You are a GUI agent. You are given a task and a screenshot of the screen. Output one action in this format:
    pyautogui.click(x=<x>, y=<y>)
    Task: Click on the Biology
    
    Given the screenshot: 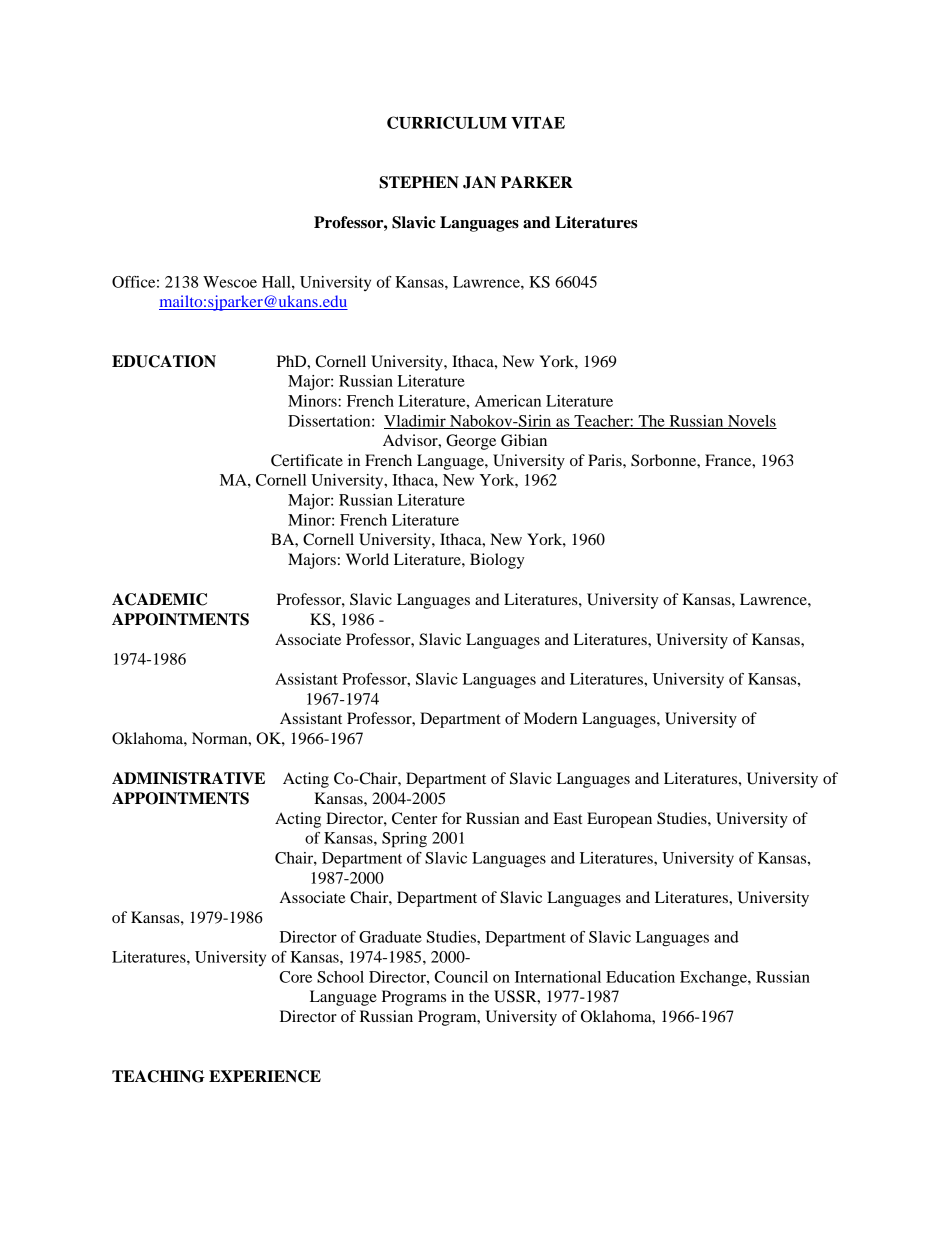 What is the action you would take?
    pyautogui.click(x=497, y=561)
